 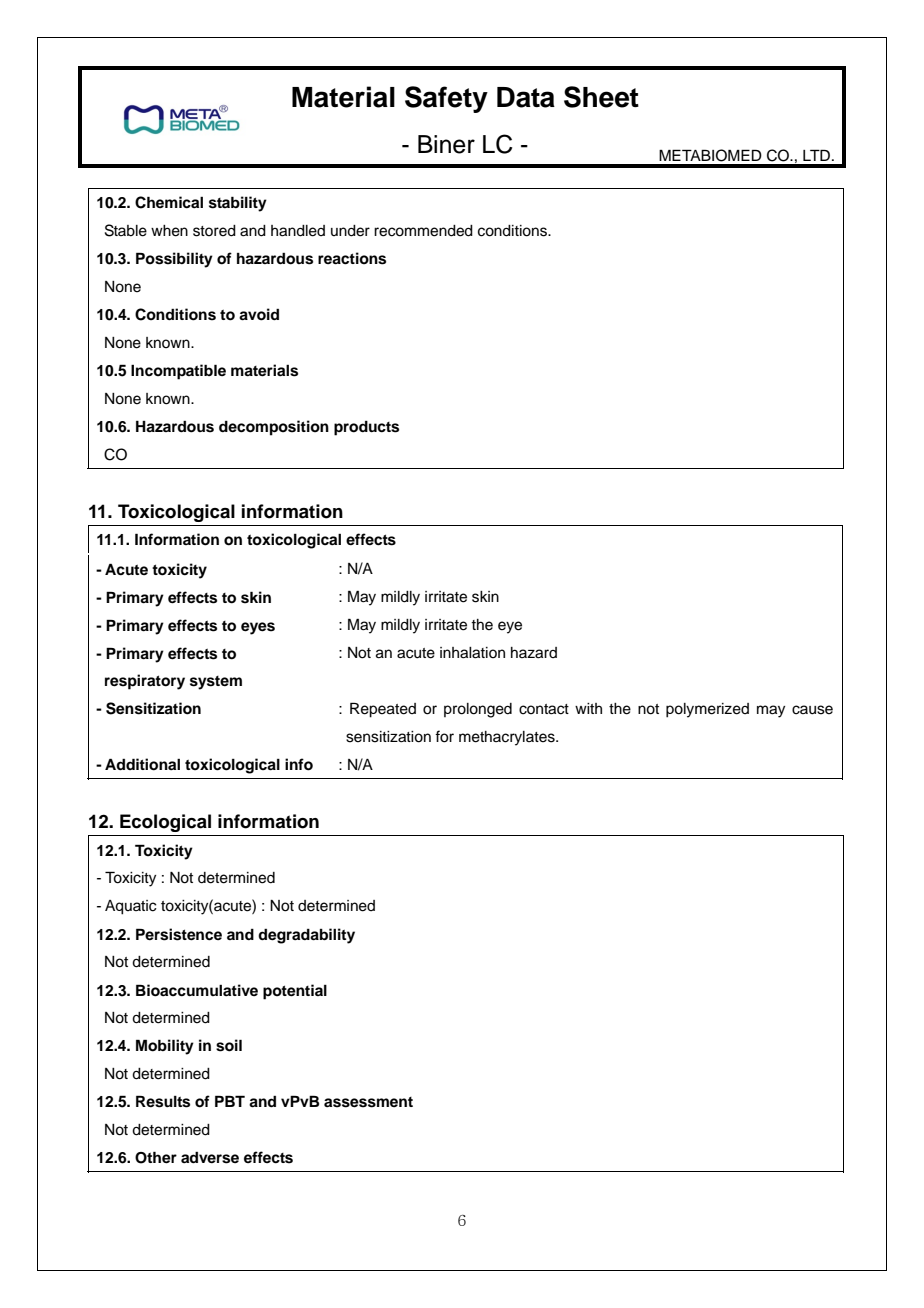 What do you see at coordinates (238, 204) in the screenshot?
I see `stability` at bounding box center [238, 204].
